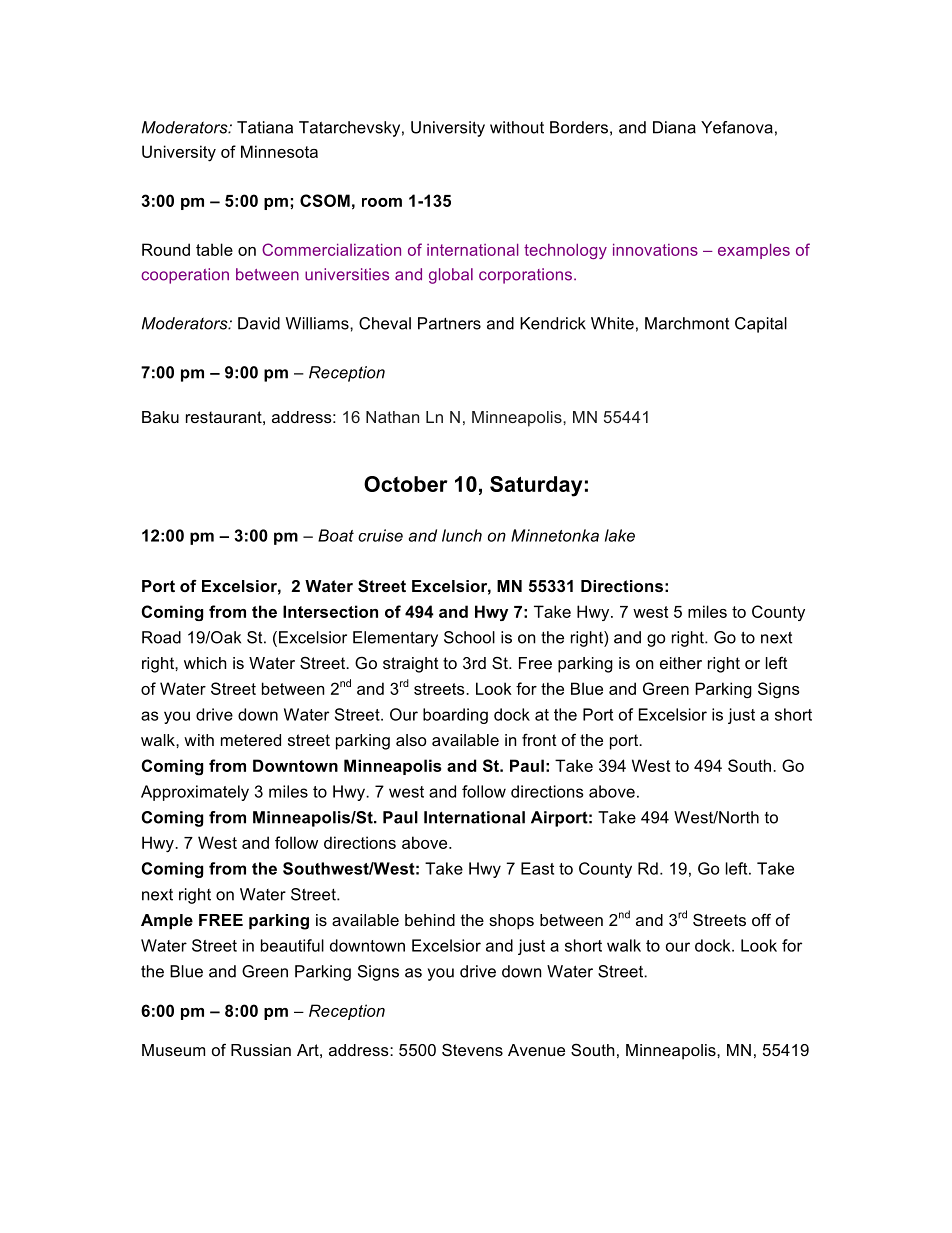 The image size is (952, 1233). What do you see at coordinates (449, 323) in the image?
I see `Partners` at bounding box center [449, 323].
